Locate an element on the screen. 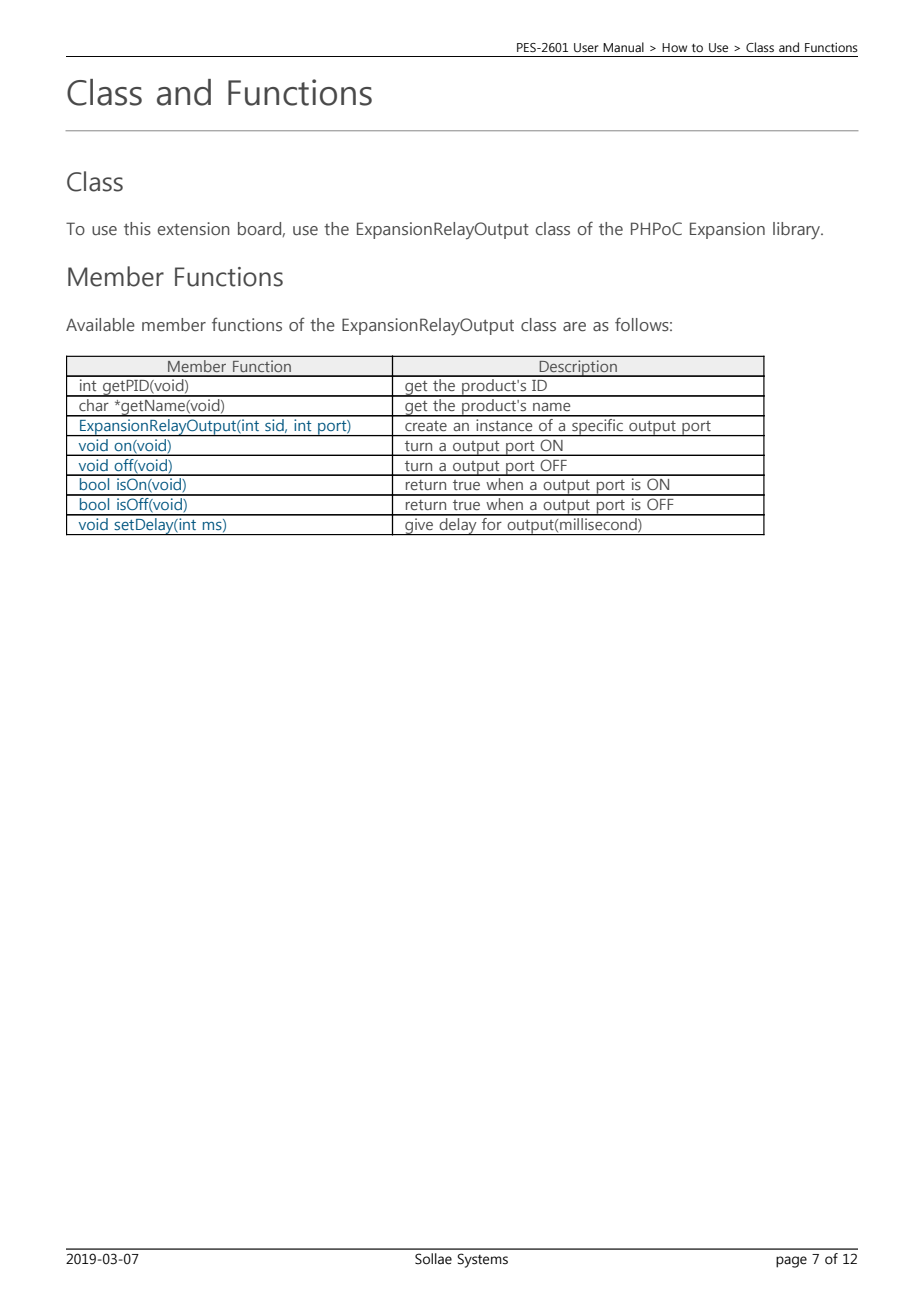 Image resolution: width=924 pixels, height=1308 pixels. User is located at coordinates (586, 47).
